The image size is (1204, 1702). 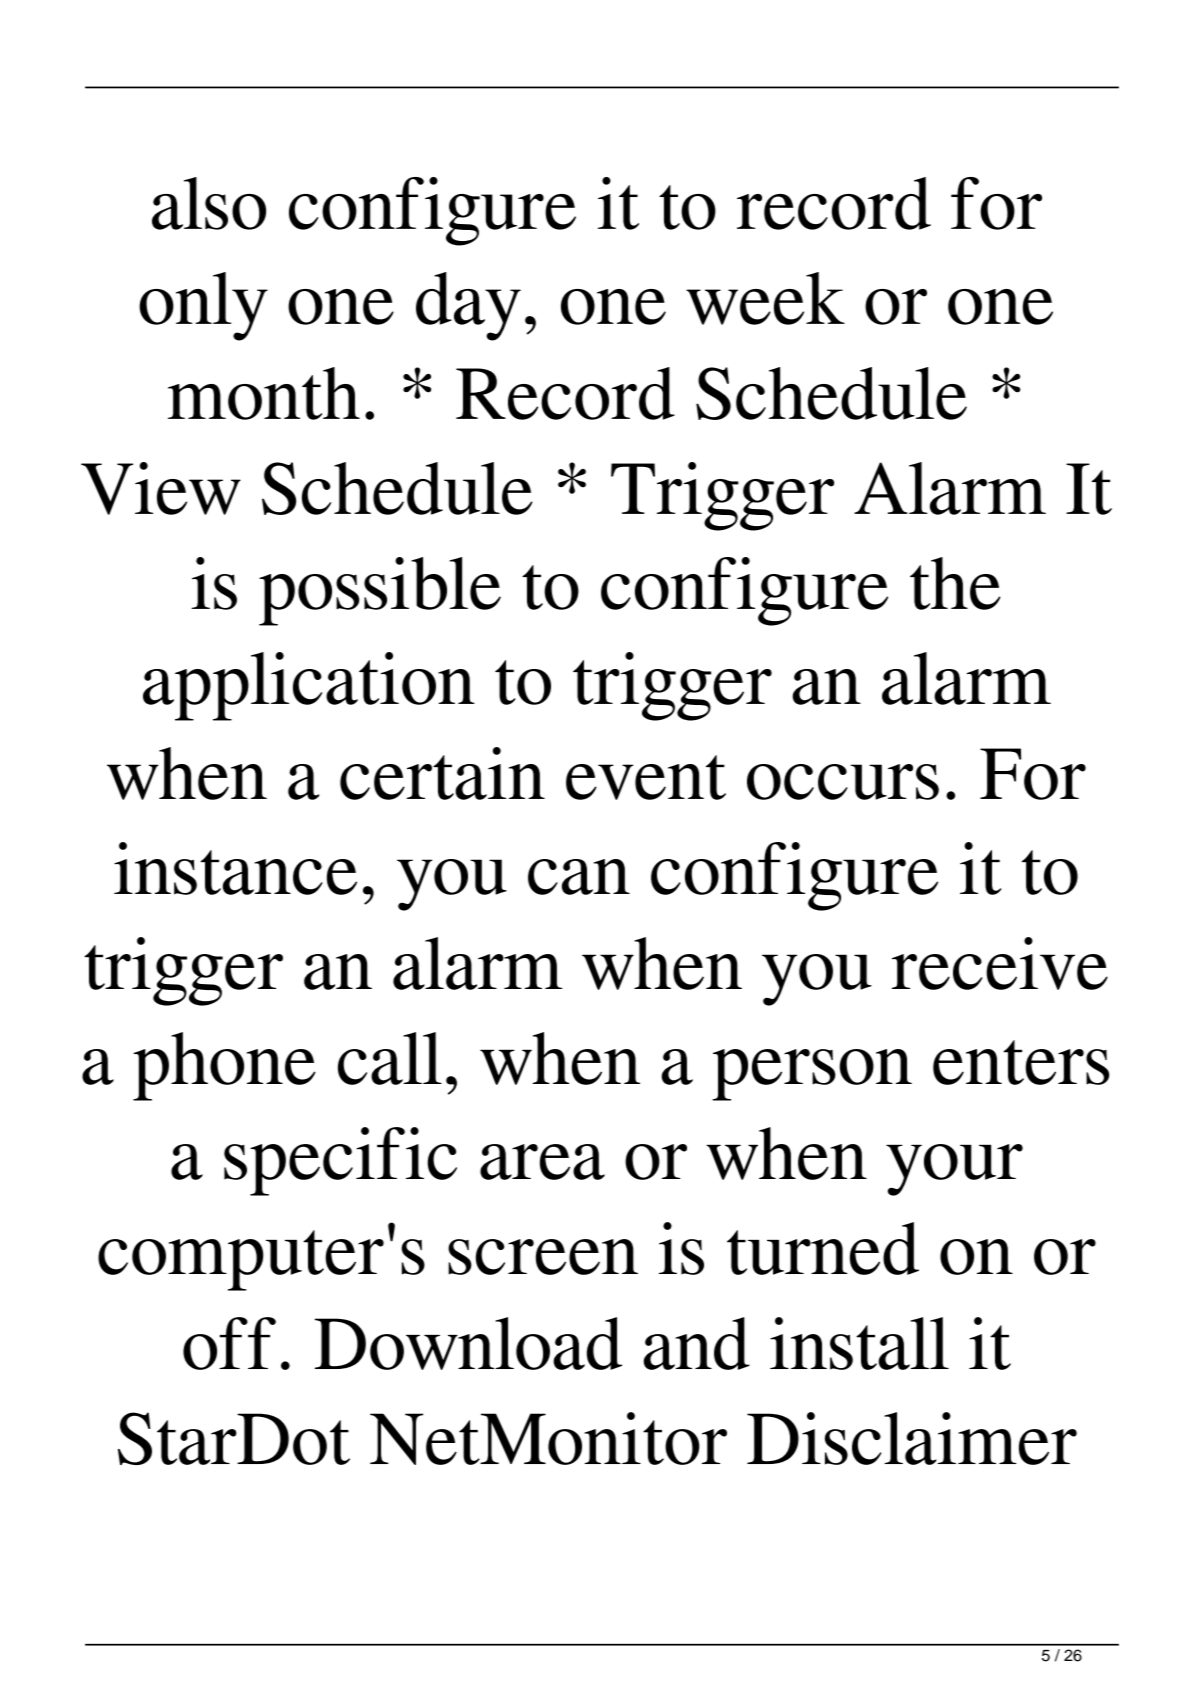 I want to click on instance, so click(x=235, y=868).
